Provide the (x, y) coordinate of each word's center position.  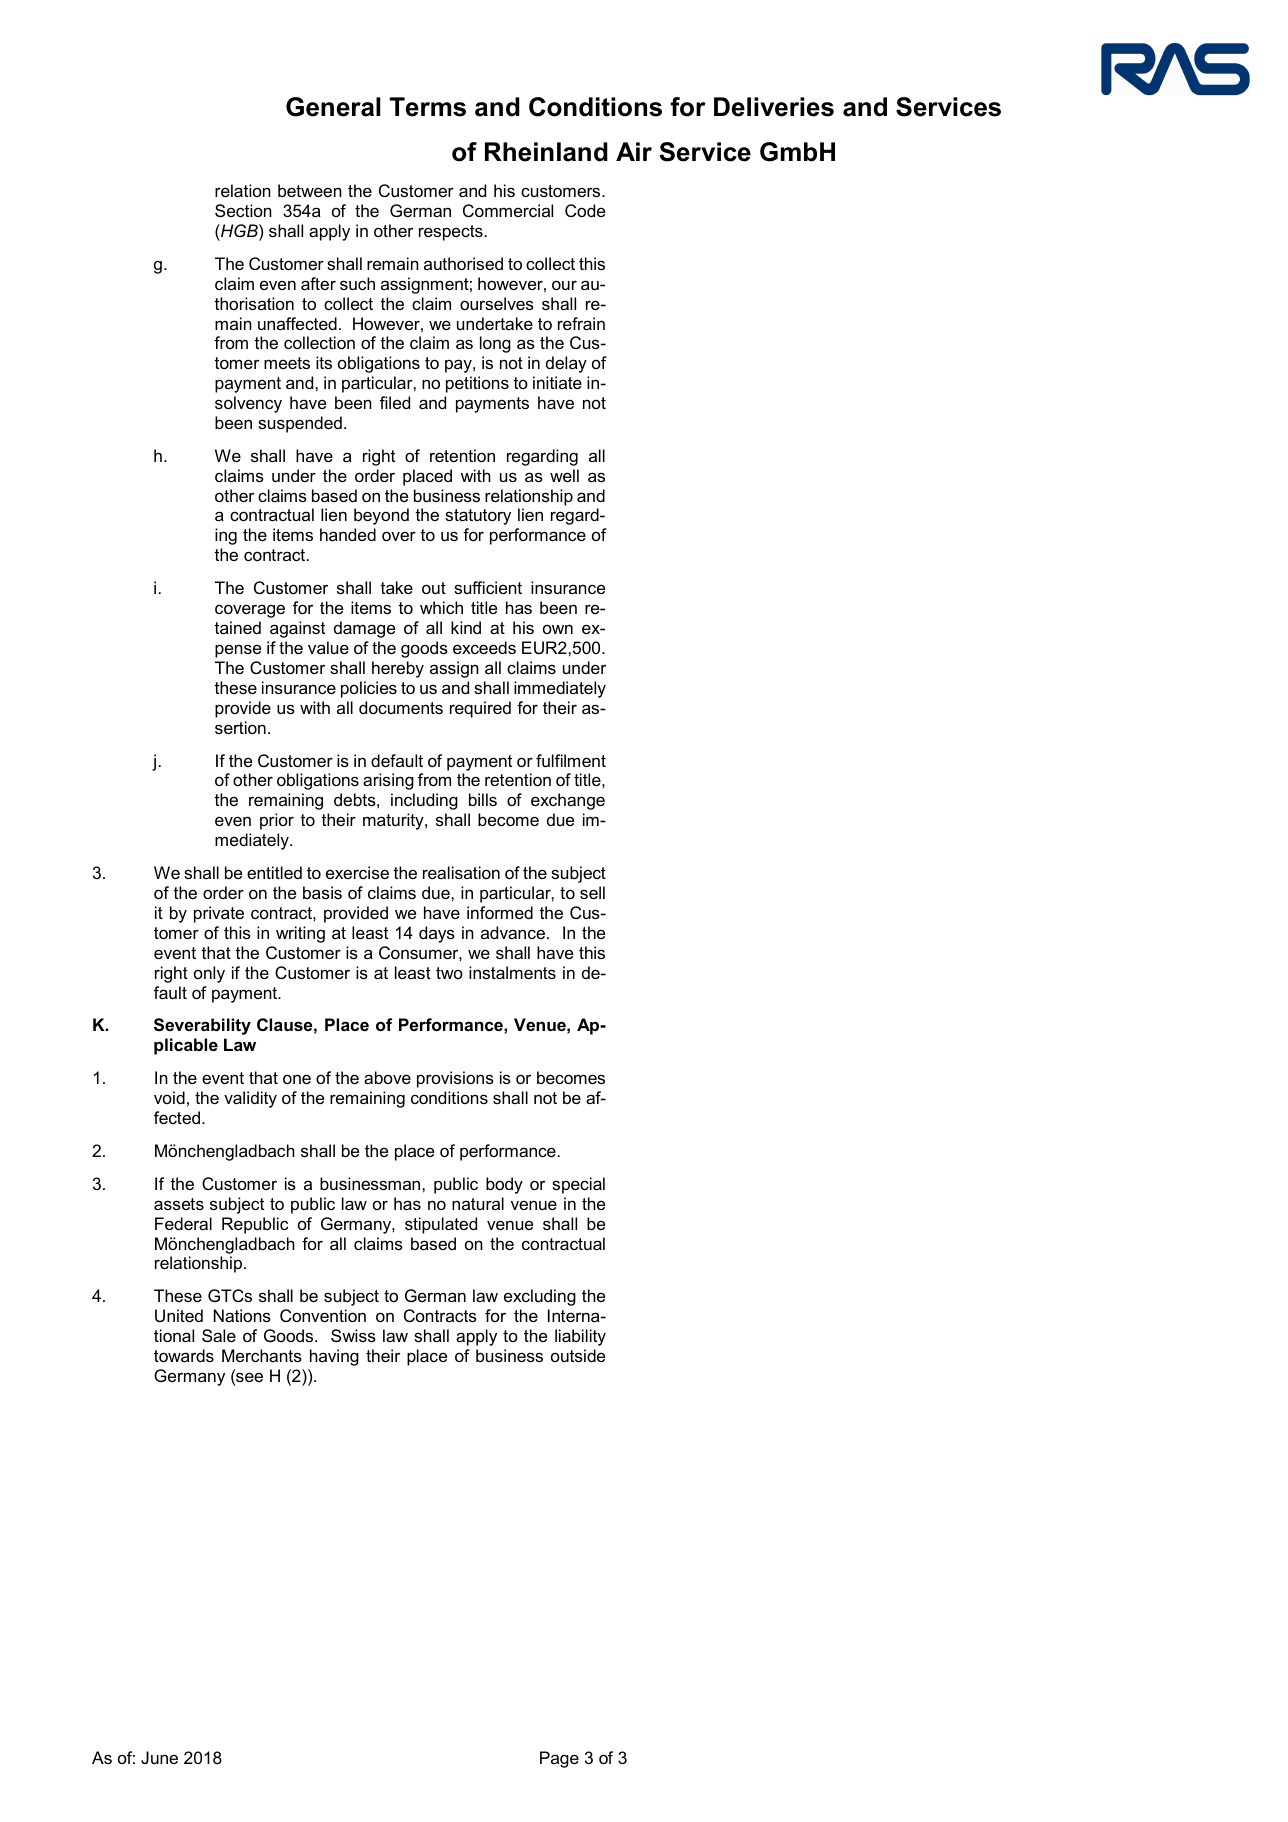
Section (243, 210)
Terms (428, 107)
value (328, 647)
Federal (183, 1223)
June (159, 1757)
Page (559, 1759)
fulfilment (571, 760)
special (578, 1185)
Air (634, 151)
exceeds (484, 647)
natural (478, 1203)
